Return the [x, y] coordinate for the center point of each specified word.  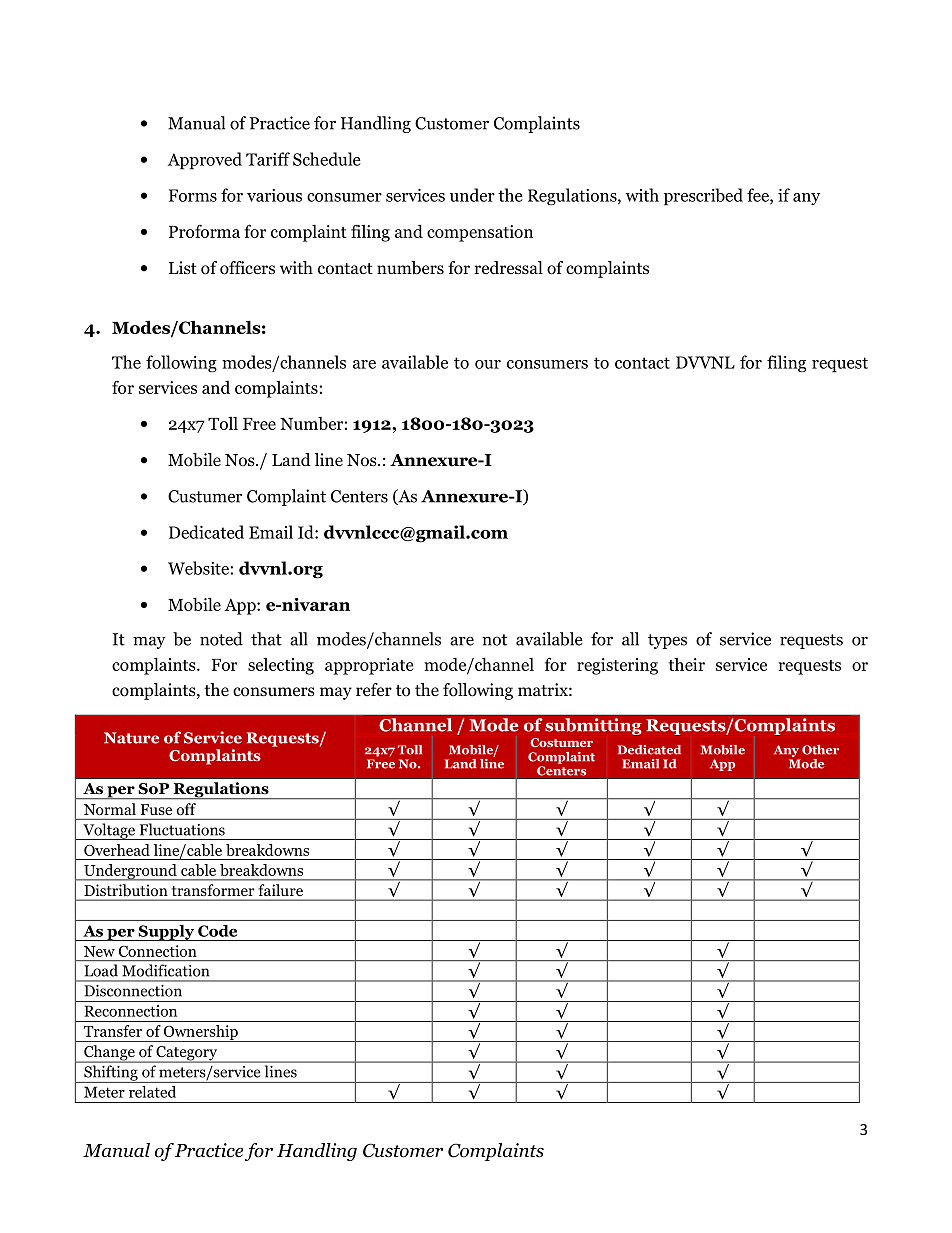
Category [187, 1054]
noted [221, 639]
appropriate [369, 666]
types [667, 641]
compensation [480, 233]
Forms [193, 195]
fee [759, 196]
